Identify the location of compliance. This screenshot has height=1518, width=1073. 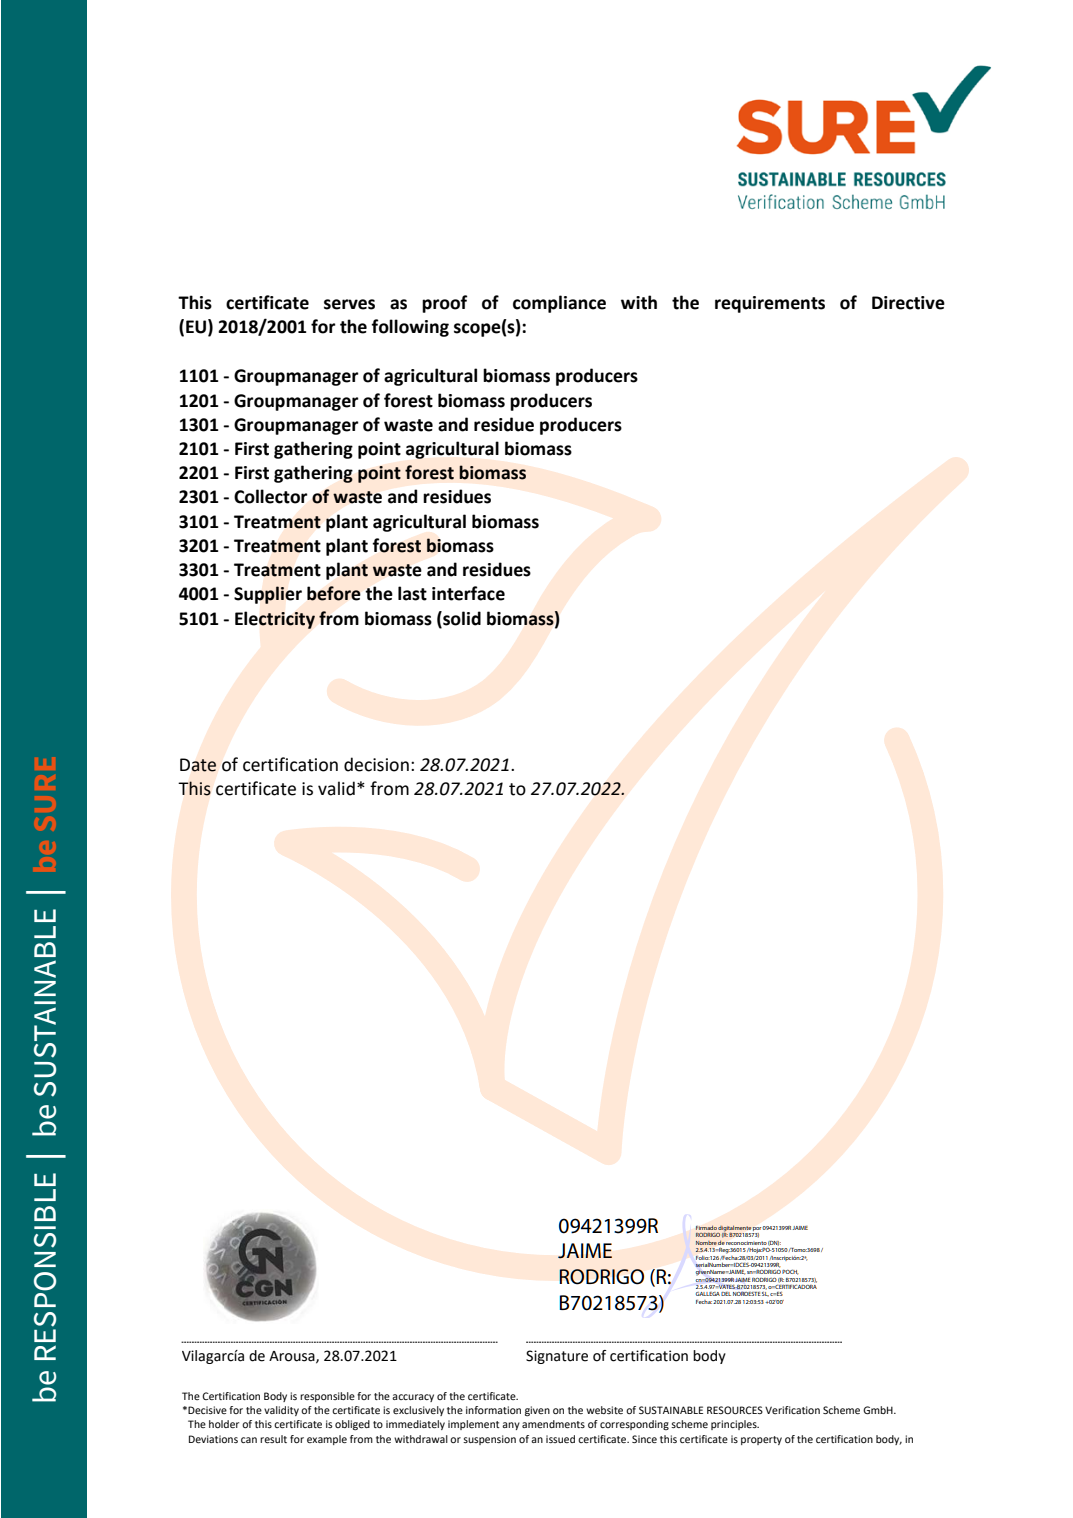
(559, 304).
